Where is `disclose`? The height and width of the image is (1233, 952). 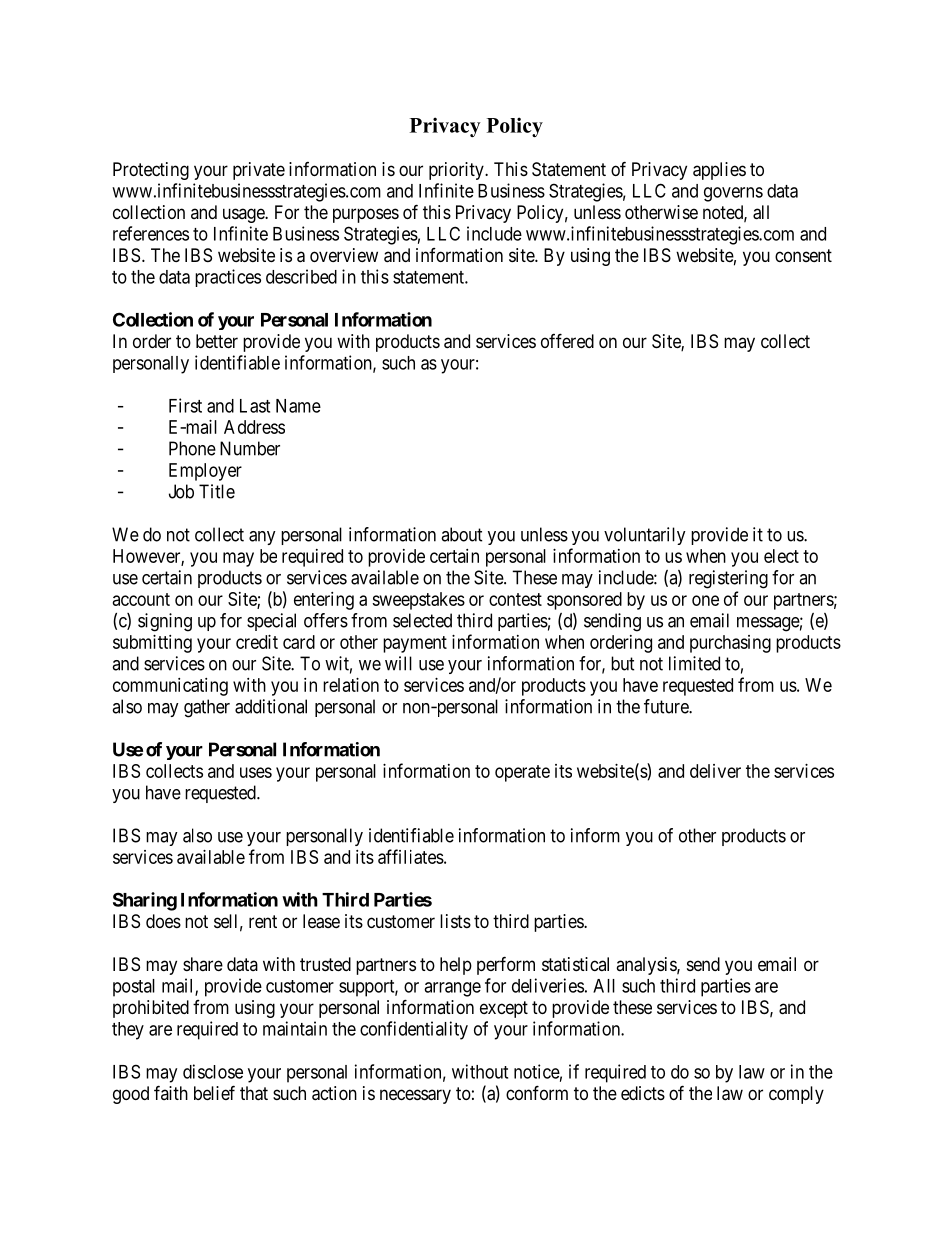 disclose is located at coordinates (213, 1071).
